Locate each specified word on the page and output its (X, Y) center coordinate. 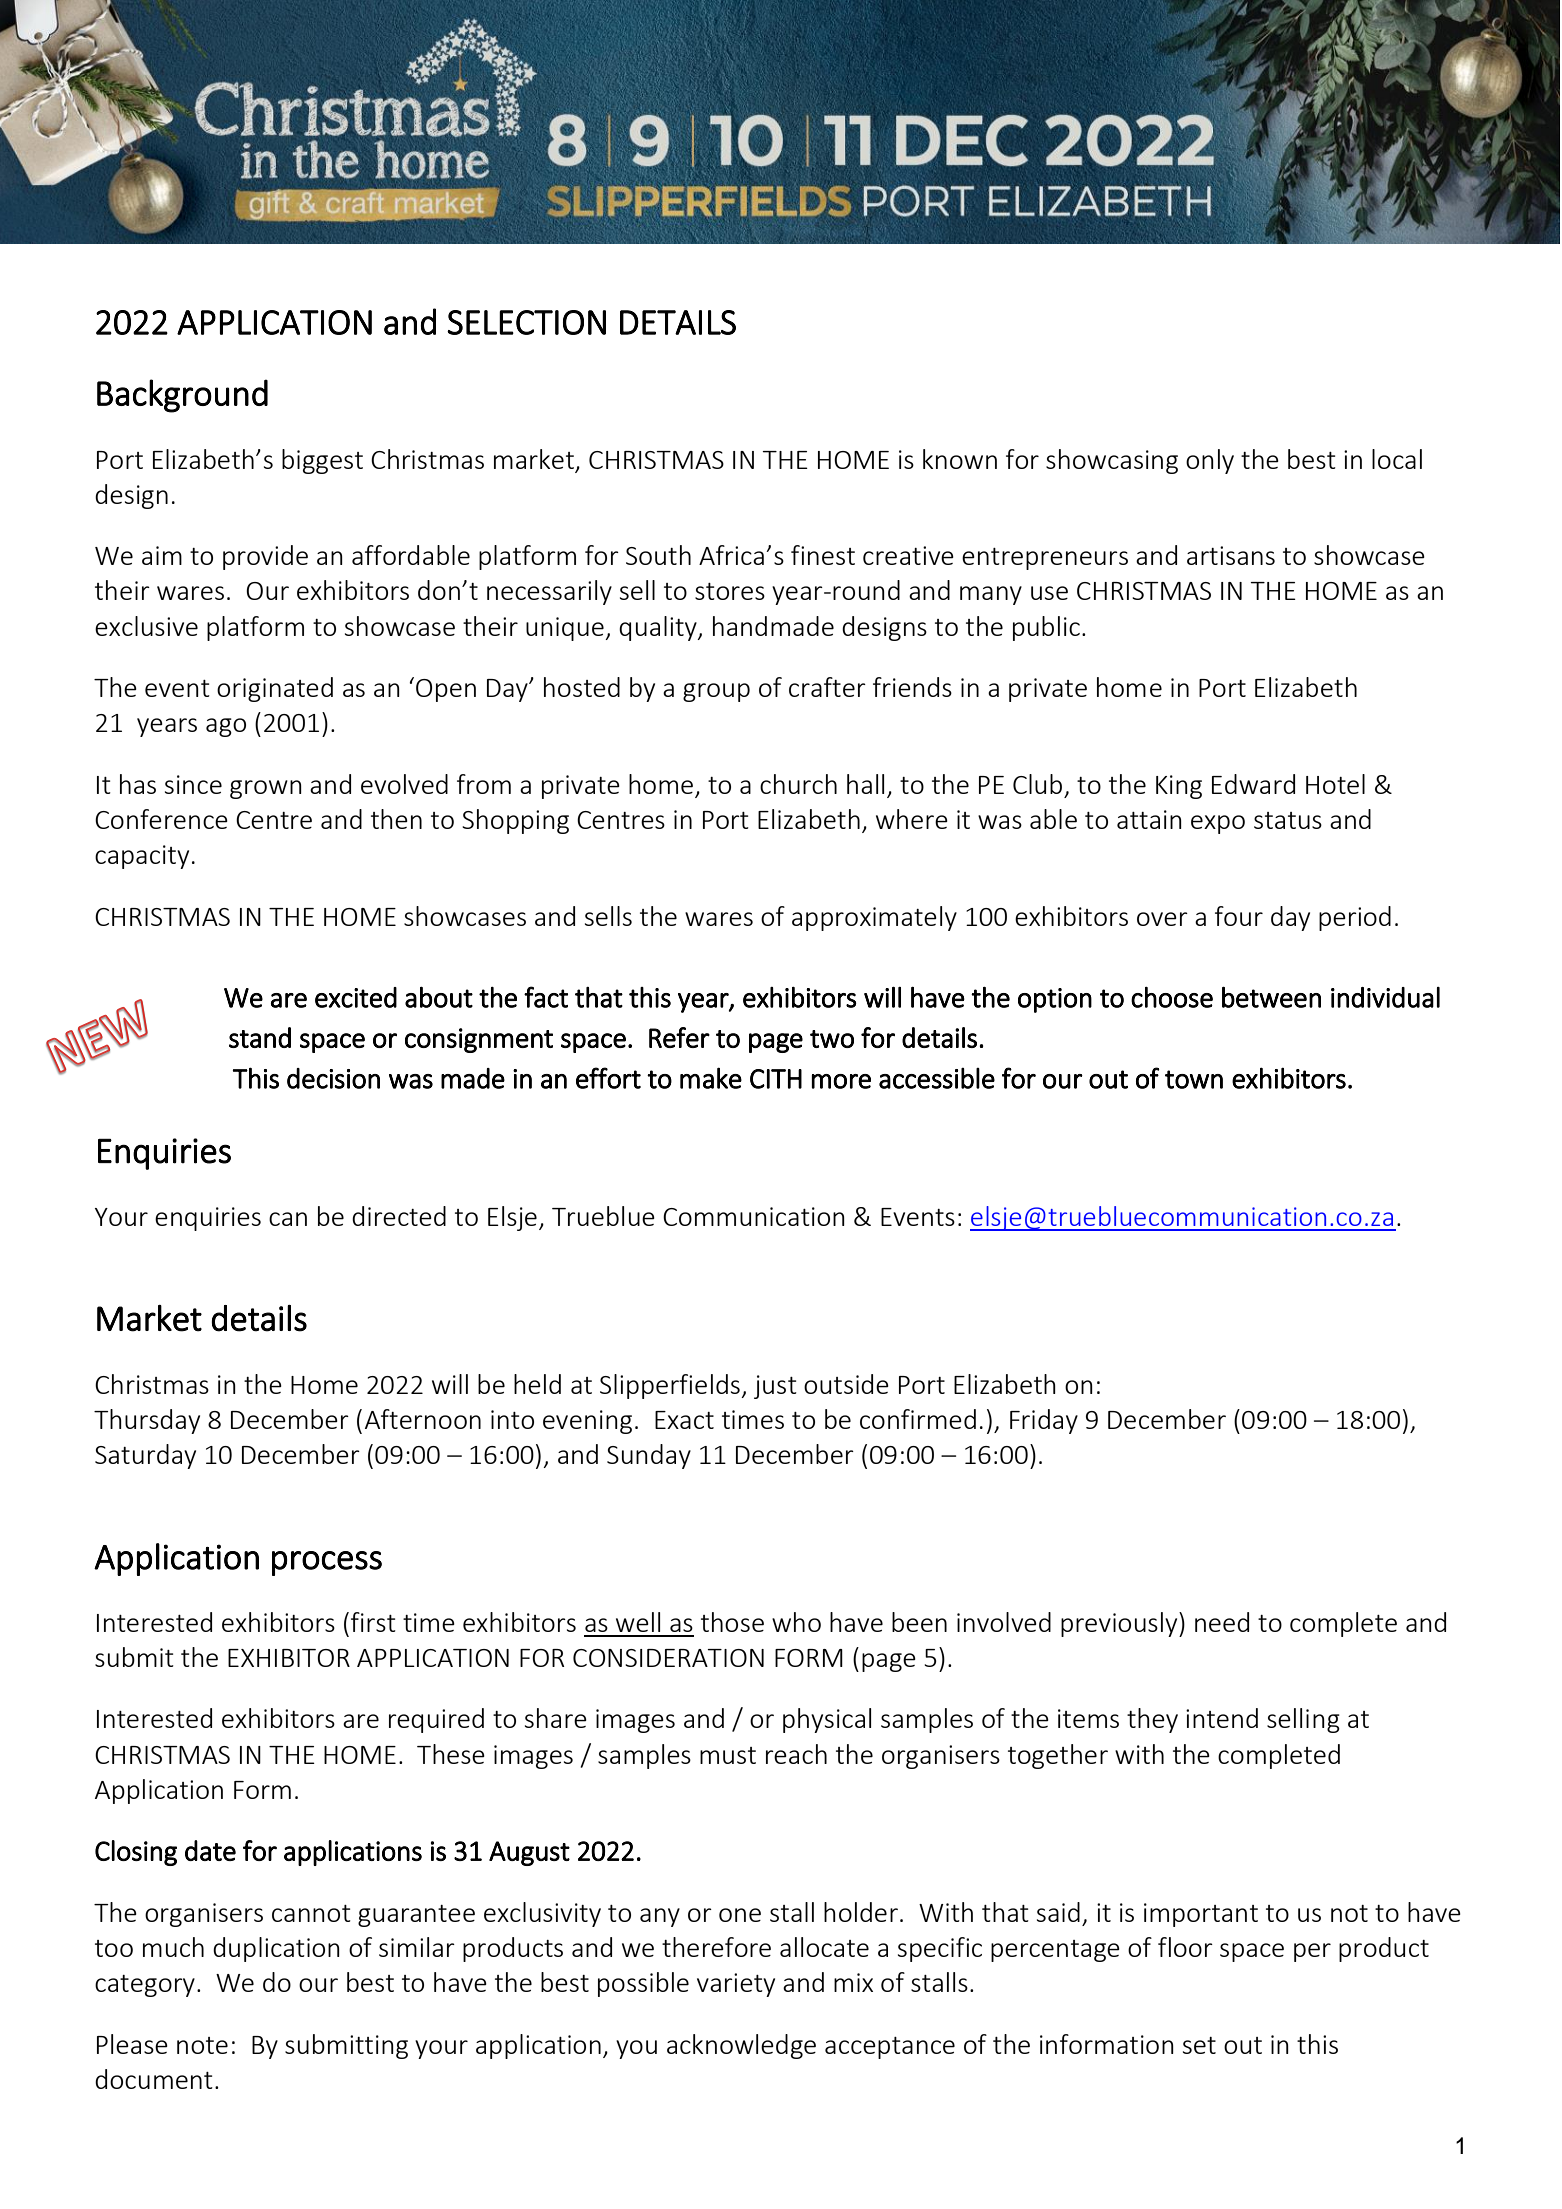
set (1199, 2045)
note (202, 2045)
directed (399, 1216)
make (711, 1078)
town (1194, 1079)
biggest (322, 461)
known (960, 459)
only (1210, 461)
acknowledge (741, 2046)
